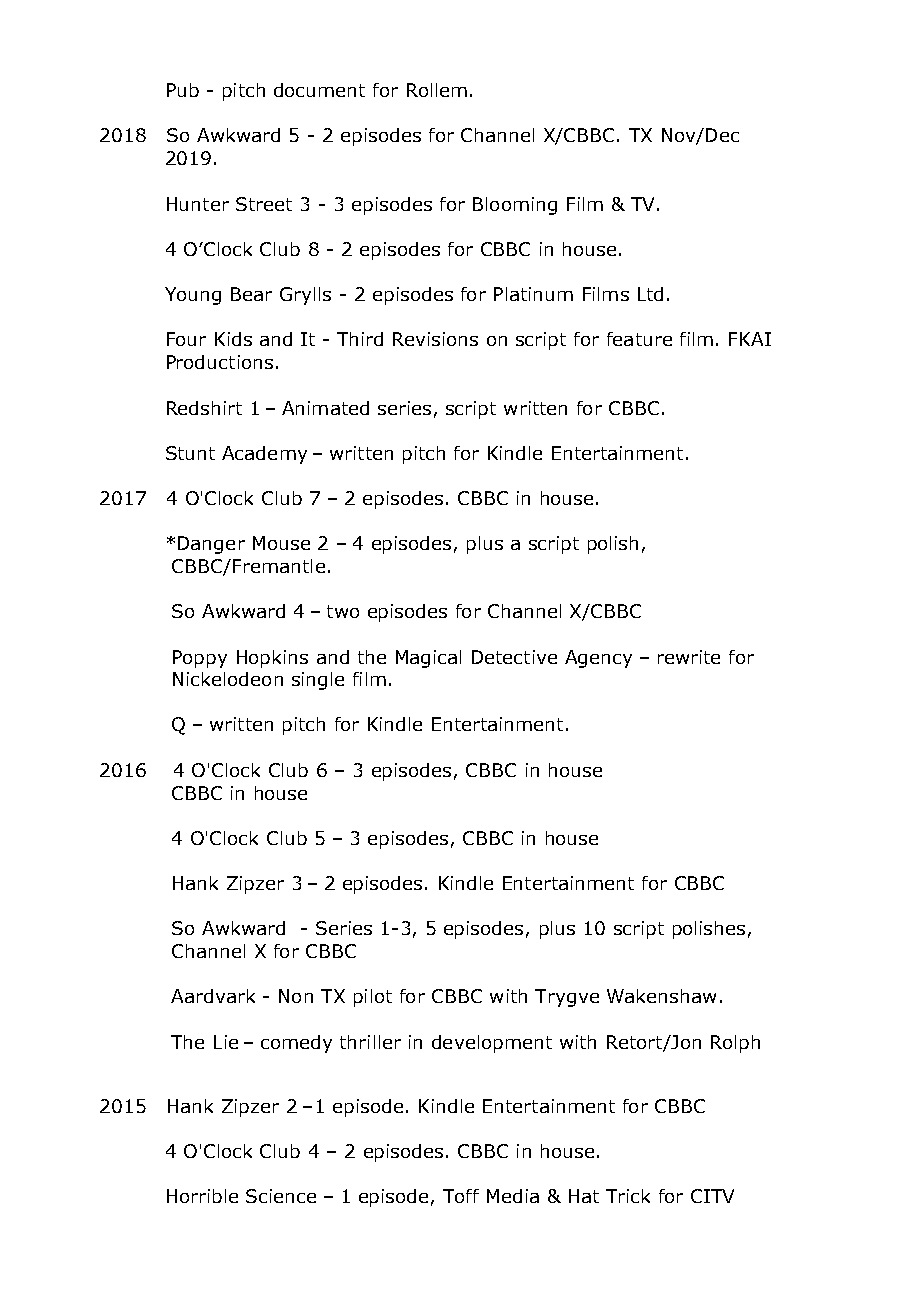 The height and width of the page is (1308, 924). Describe the element at coordinates (689, 657) in the page. I see `rewrite` at that location.
